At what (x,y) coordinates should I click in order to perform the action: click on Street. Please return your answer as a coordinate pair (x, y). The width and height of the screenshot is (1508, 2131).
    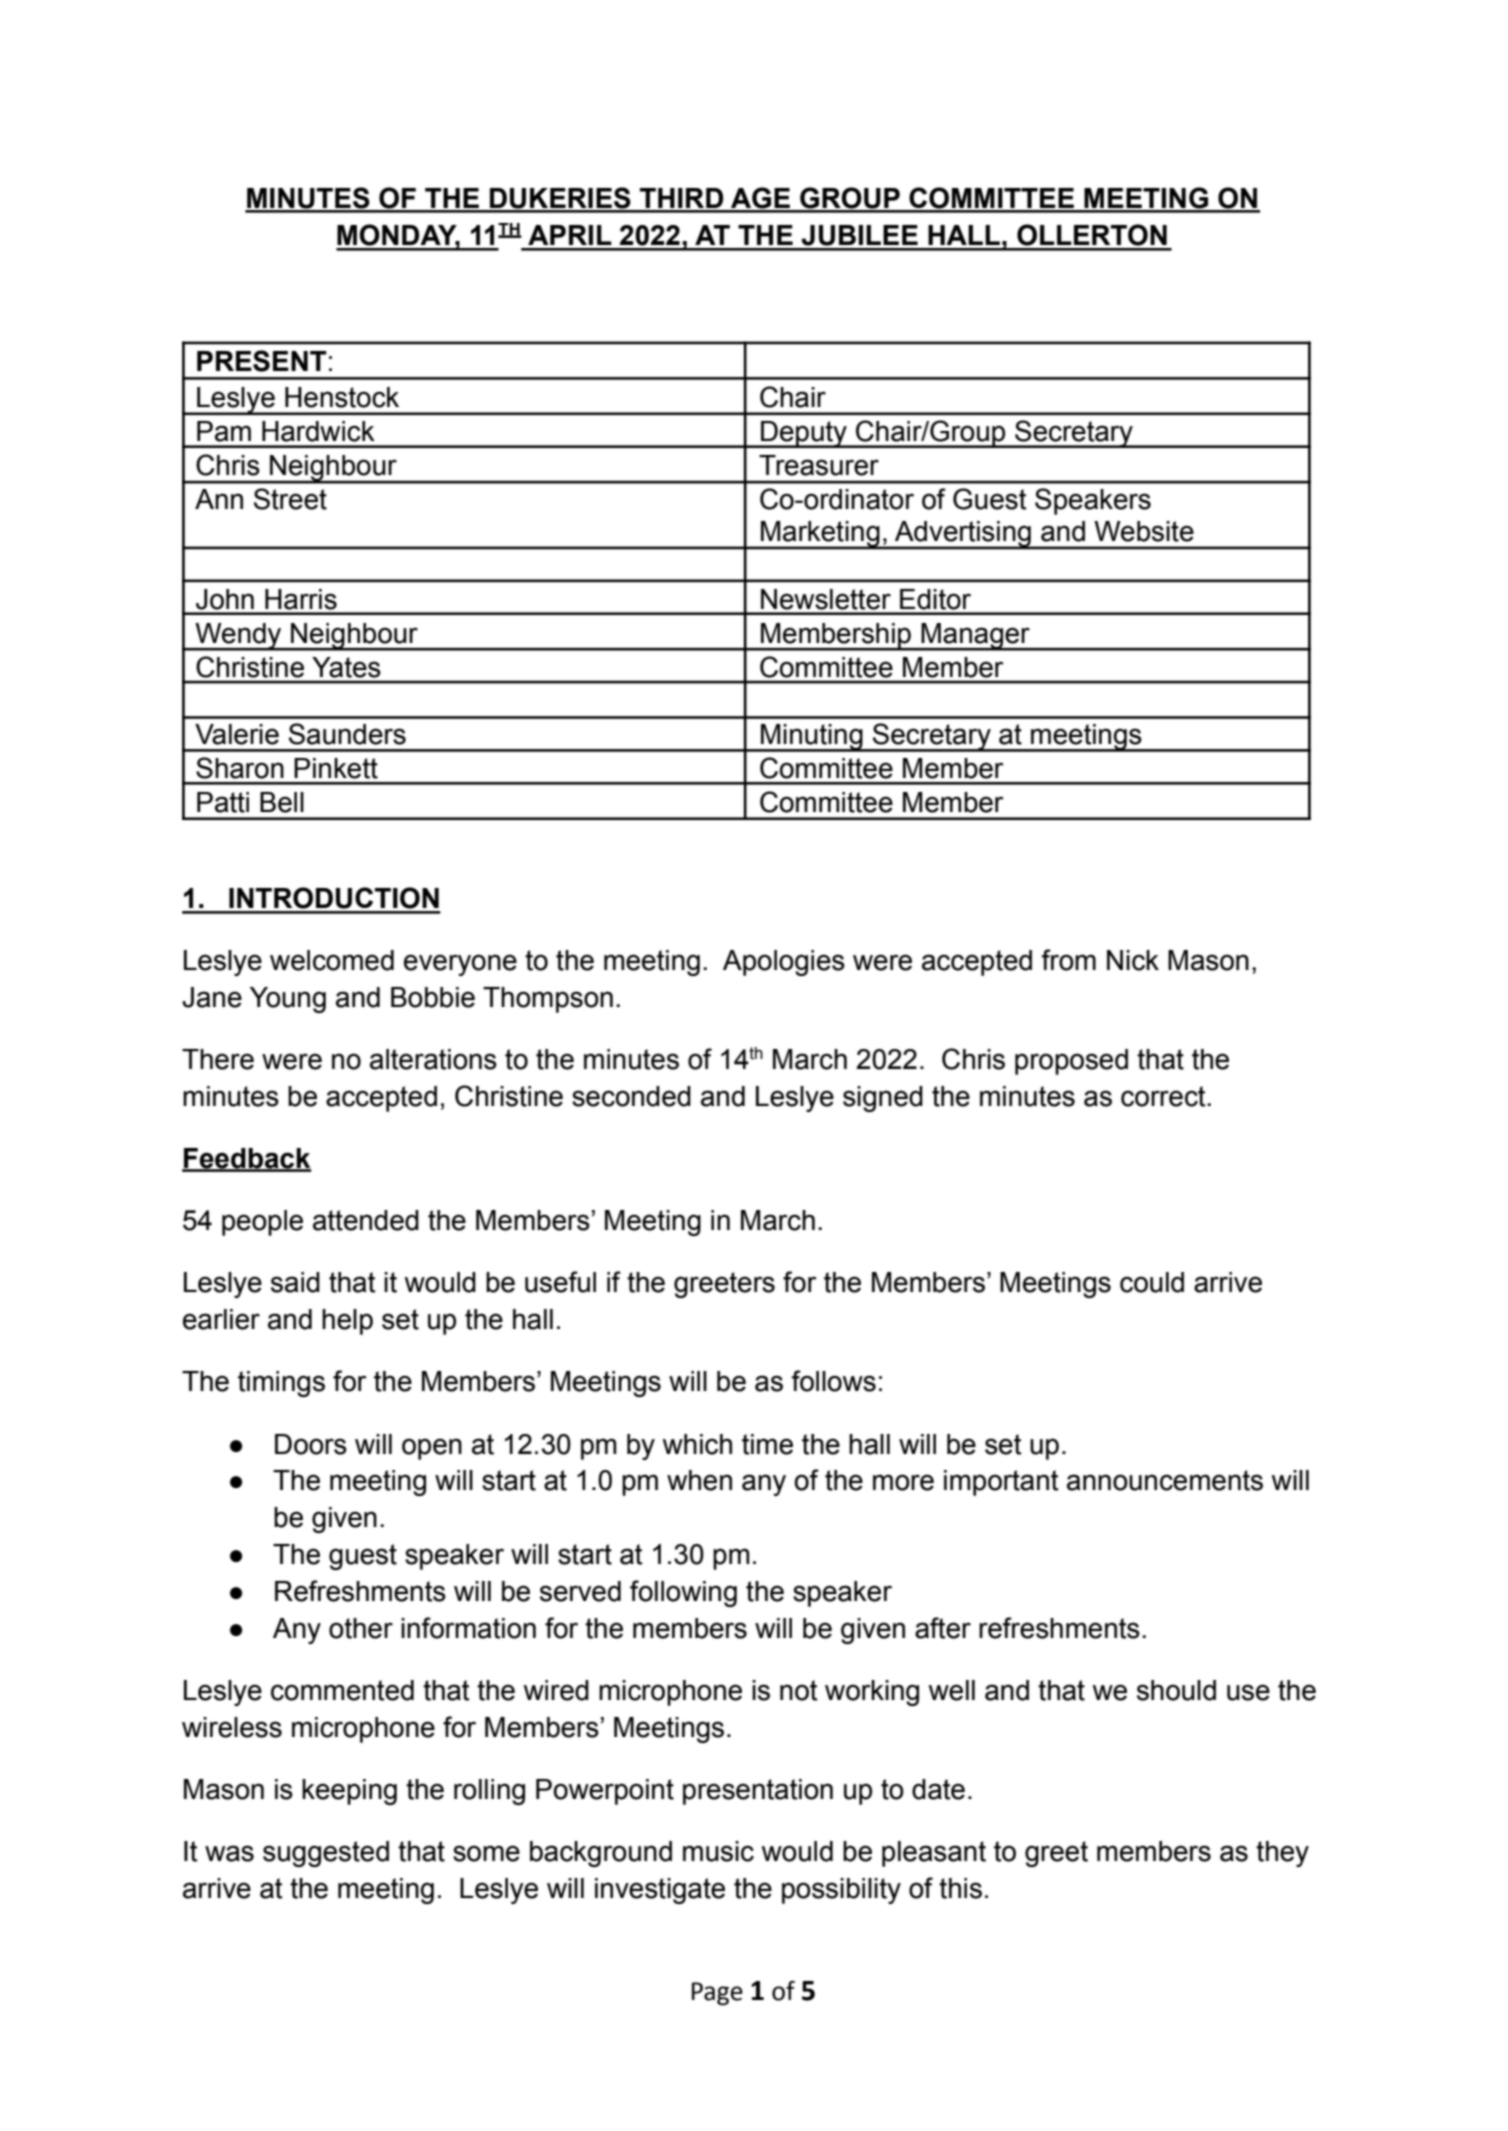
    Looking at the image, I should click on (290, 499).
